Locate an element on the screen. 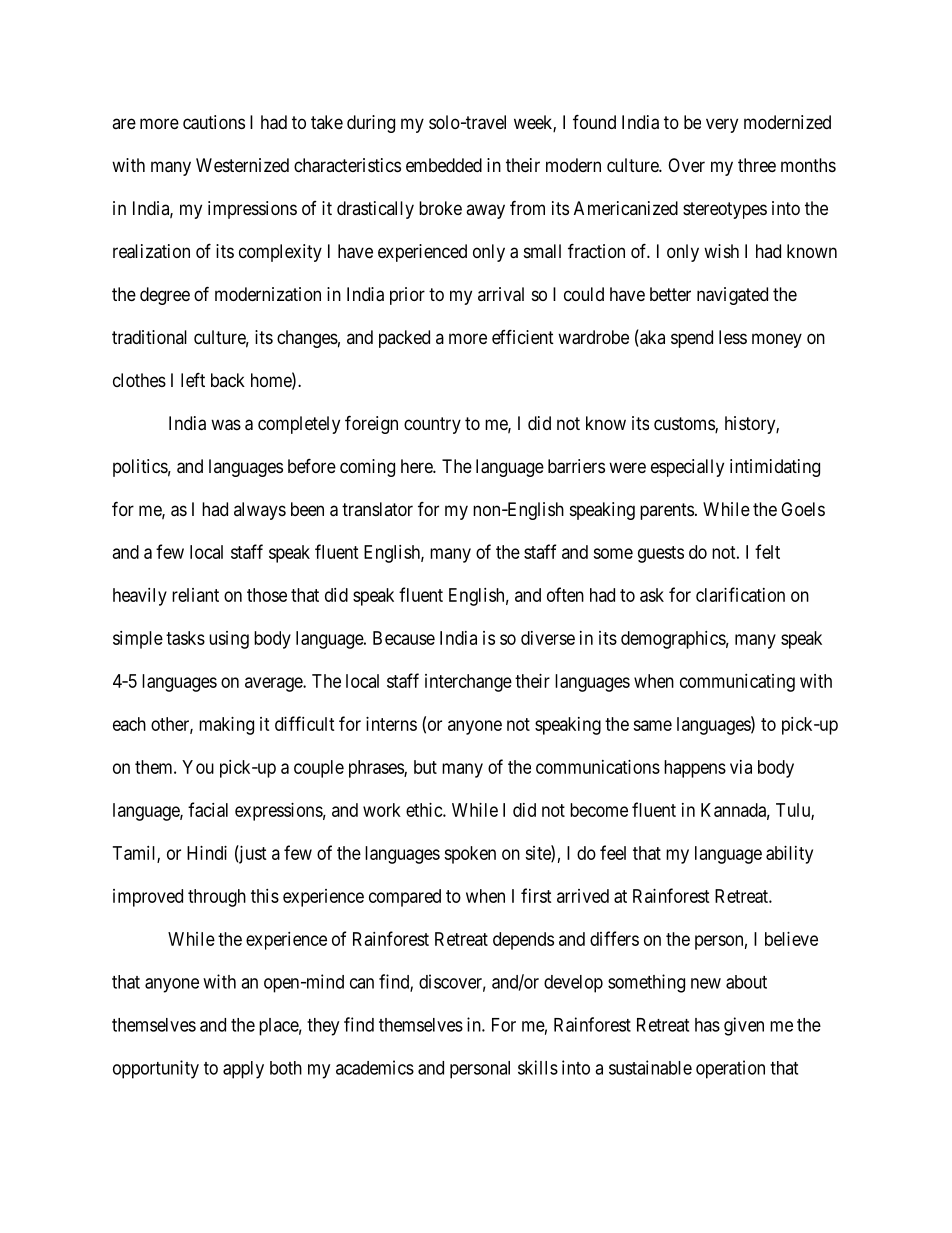  apply is located at coordinates (243, 1070).
